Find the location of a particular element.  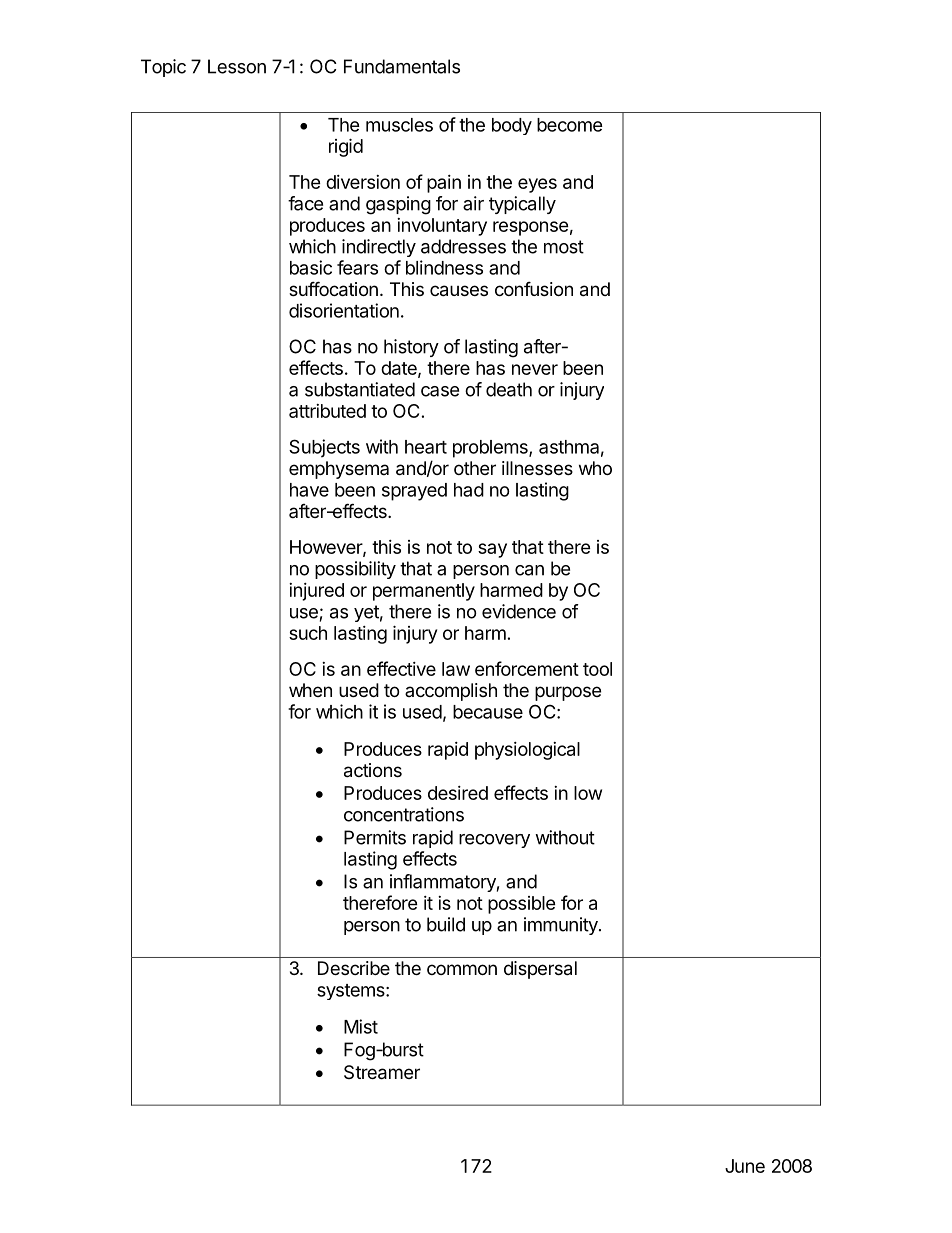

Mist is located at coordinates (361, 1026).
